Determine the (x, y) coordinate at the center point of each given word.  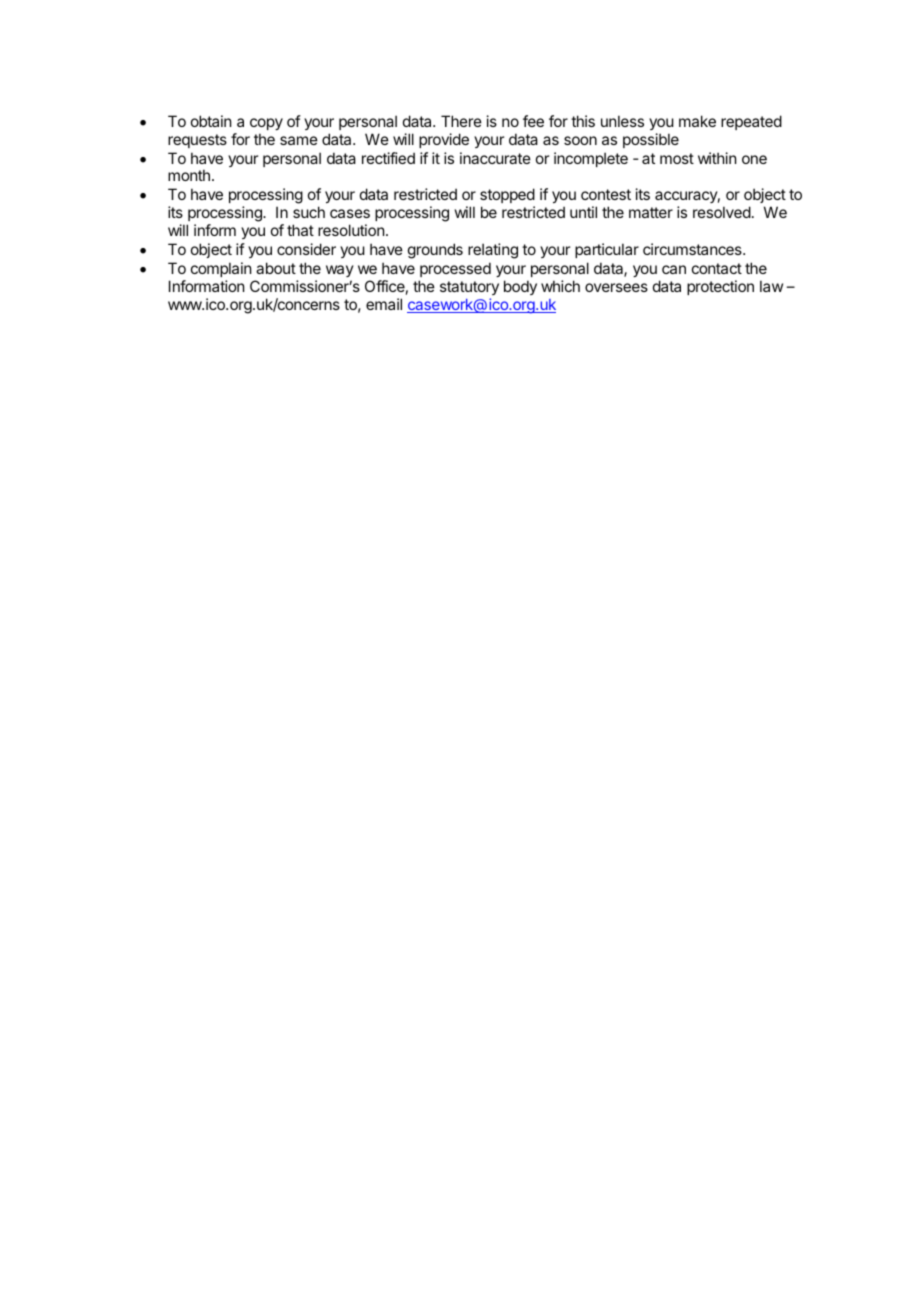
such (309, 212)
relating (493, 251)
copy (266, 124)
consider (306, 249)
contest (606, 194)
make (697, 121)
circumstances (693, 249)
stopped (507, 197)
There (461, 121)
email (384, 304)
